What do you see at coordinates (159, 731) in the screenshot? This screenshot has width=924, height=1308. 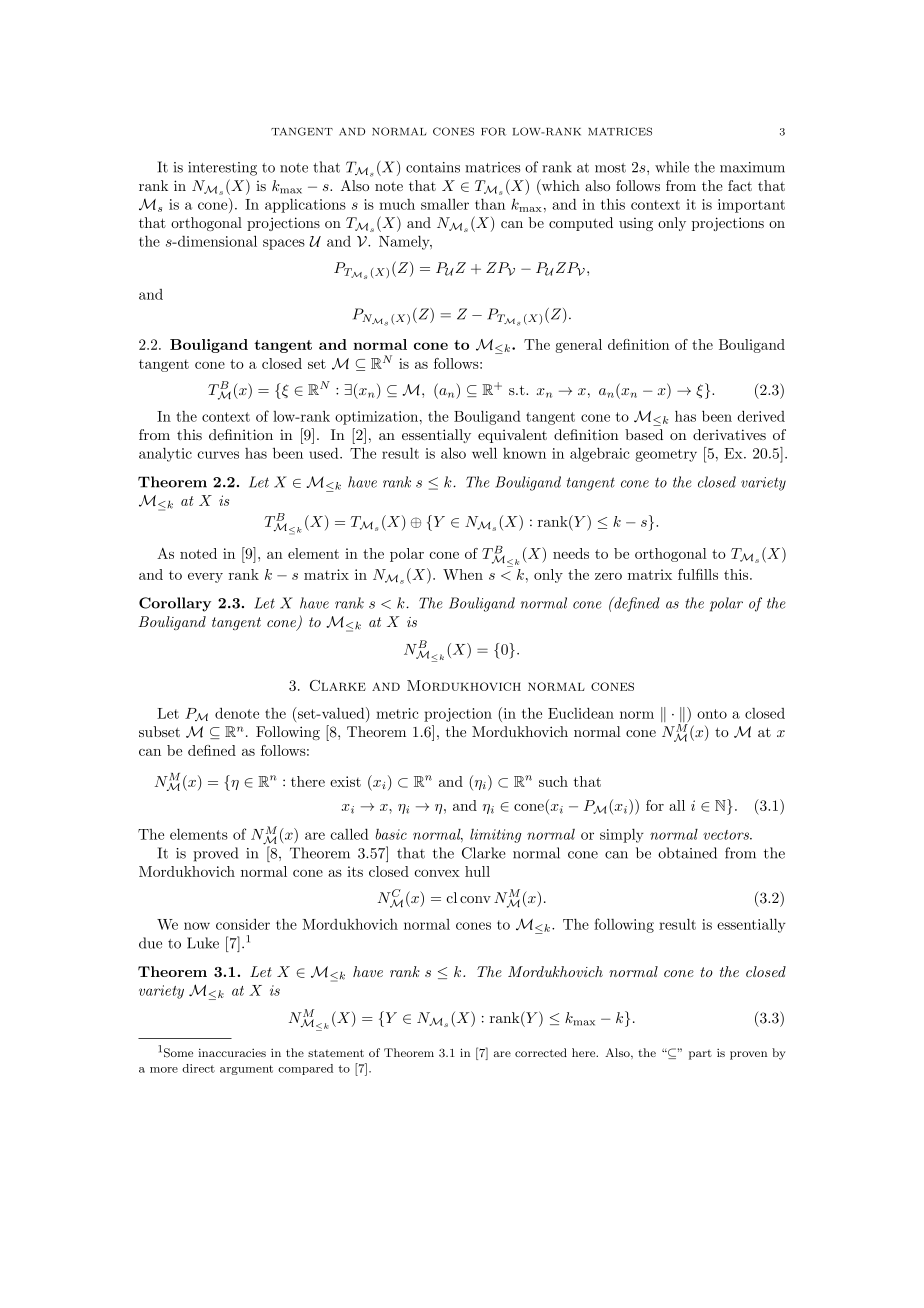 I see `subset` at bounding box center [159, 731].
